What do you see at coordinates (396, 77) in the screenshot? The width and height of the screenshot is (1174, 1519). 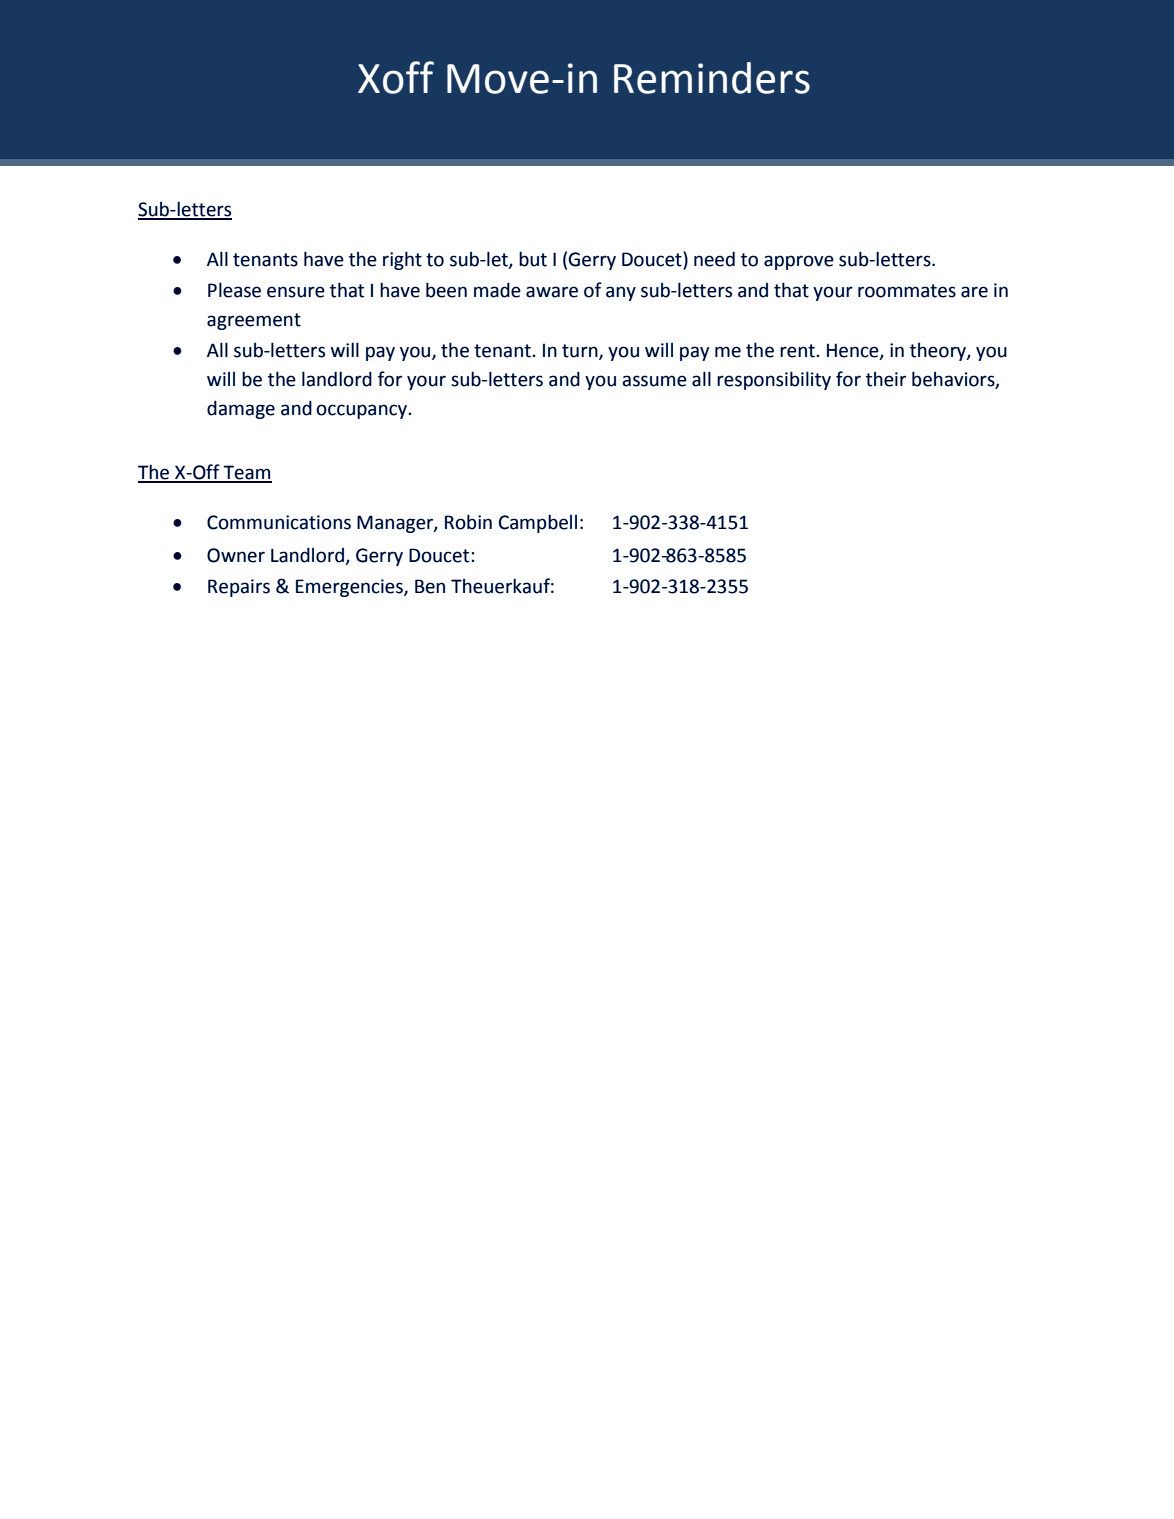 I see `Xoff` at bounding box center [396, 77].
